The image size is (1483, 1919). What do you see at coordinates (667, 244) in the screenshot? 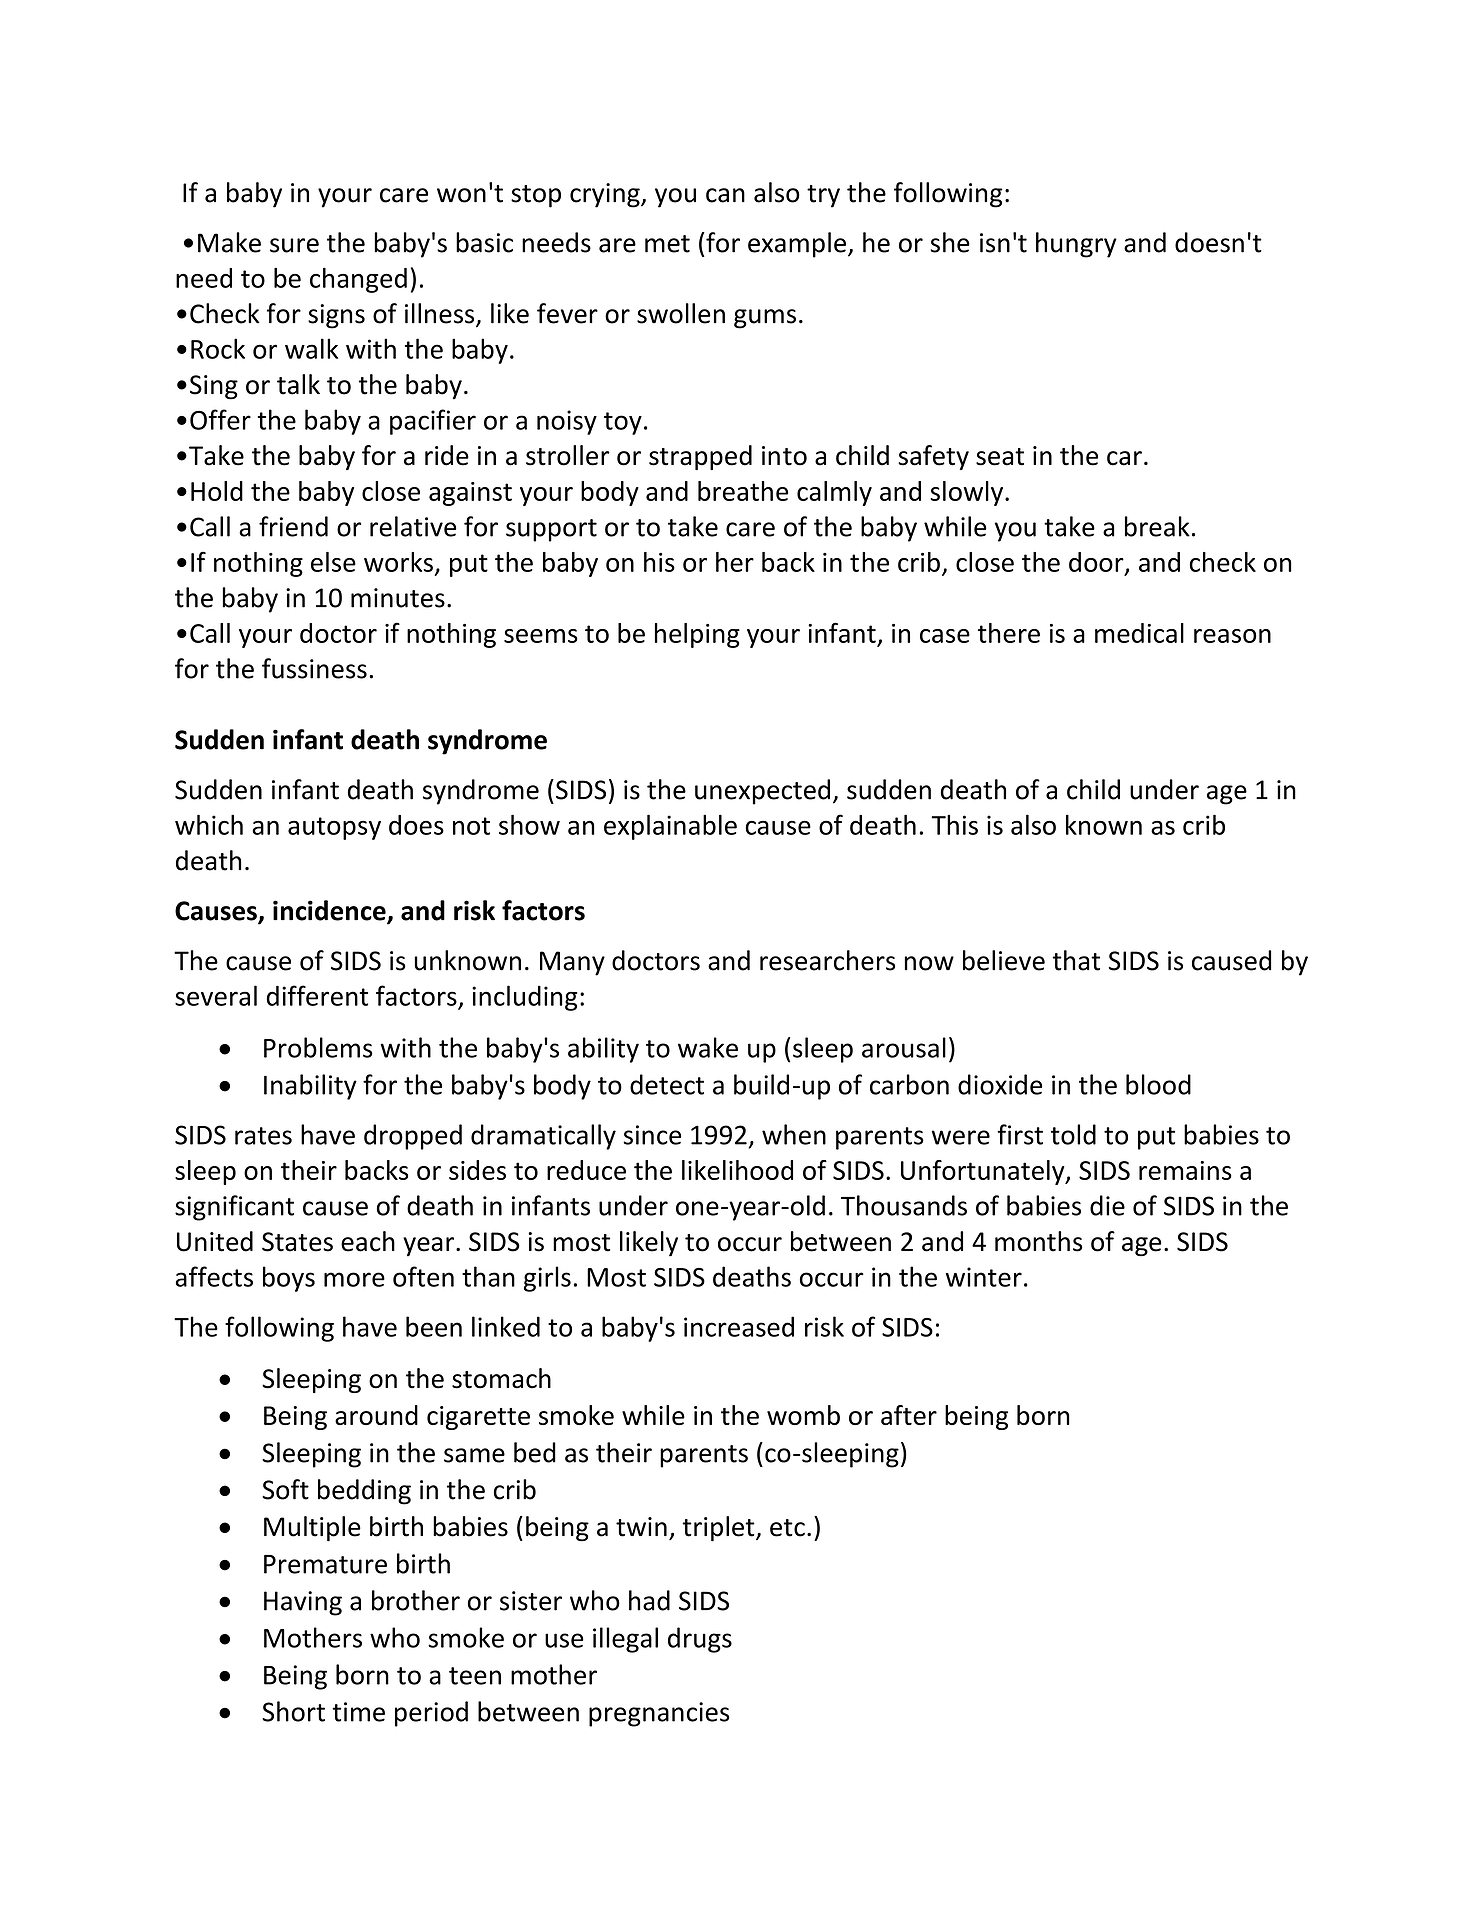
I see `met` at bounding box center [667, 244].
